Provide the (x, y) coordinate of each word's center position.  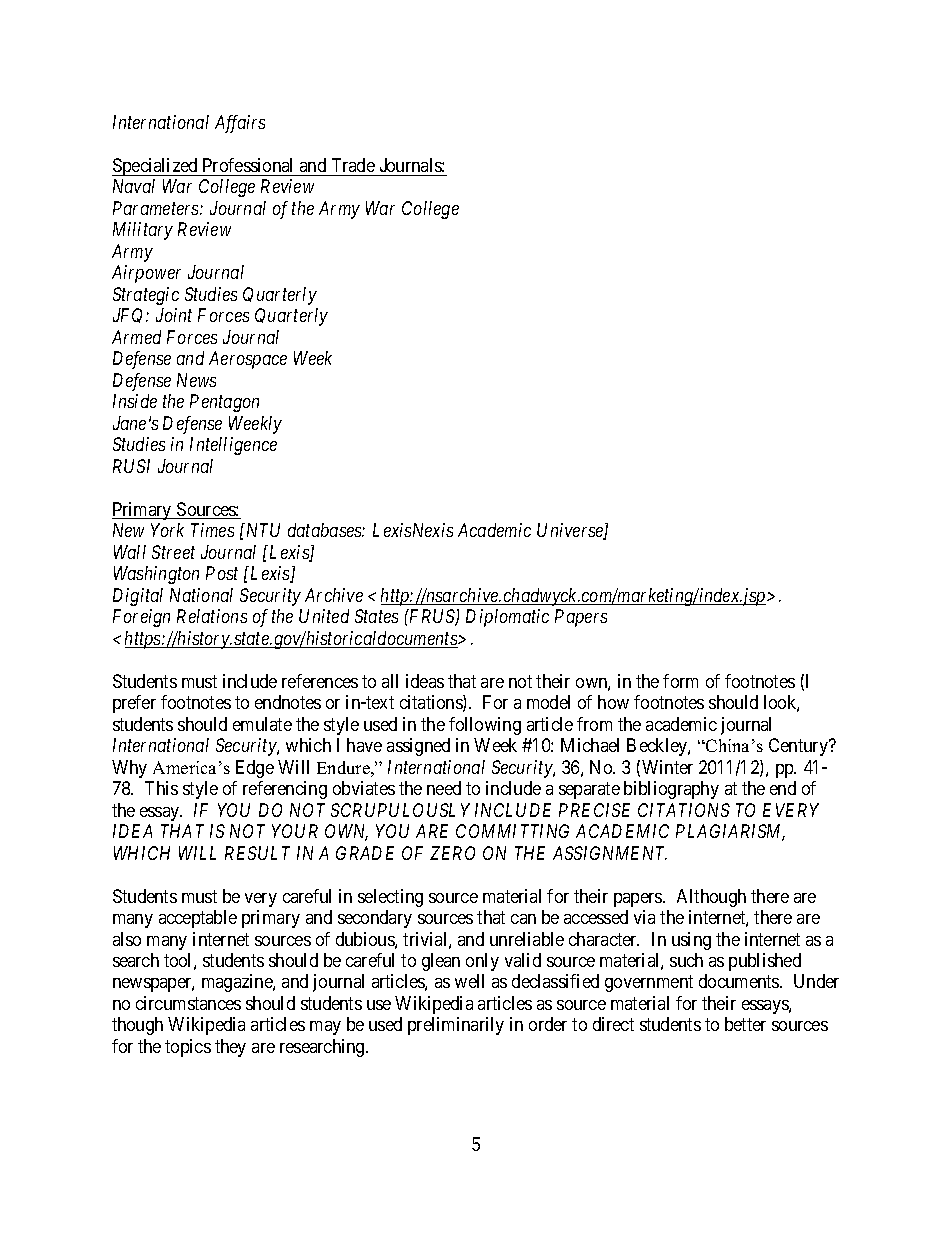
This (161, 788)
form (680, 681)
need (444, 788)
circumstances (188, 1003)
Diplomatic (507, 618)
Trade (353, 165)
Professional (247, 165)
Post (222, 573)
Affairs (240, 124)
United (324, 616)
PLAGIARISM (730, 832)
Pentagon (224, 403)
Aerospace (248, 360)
